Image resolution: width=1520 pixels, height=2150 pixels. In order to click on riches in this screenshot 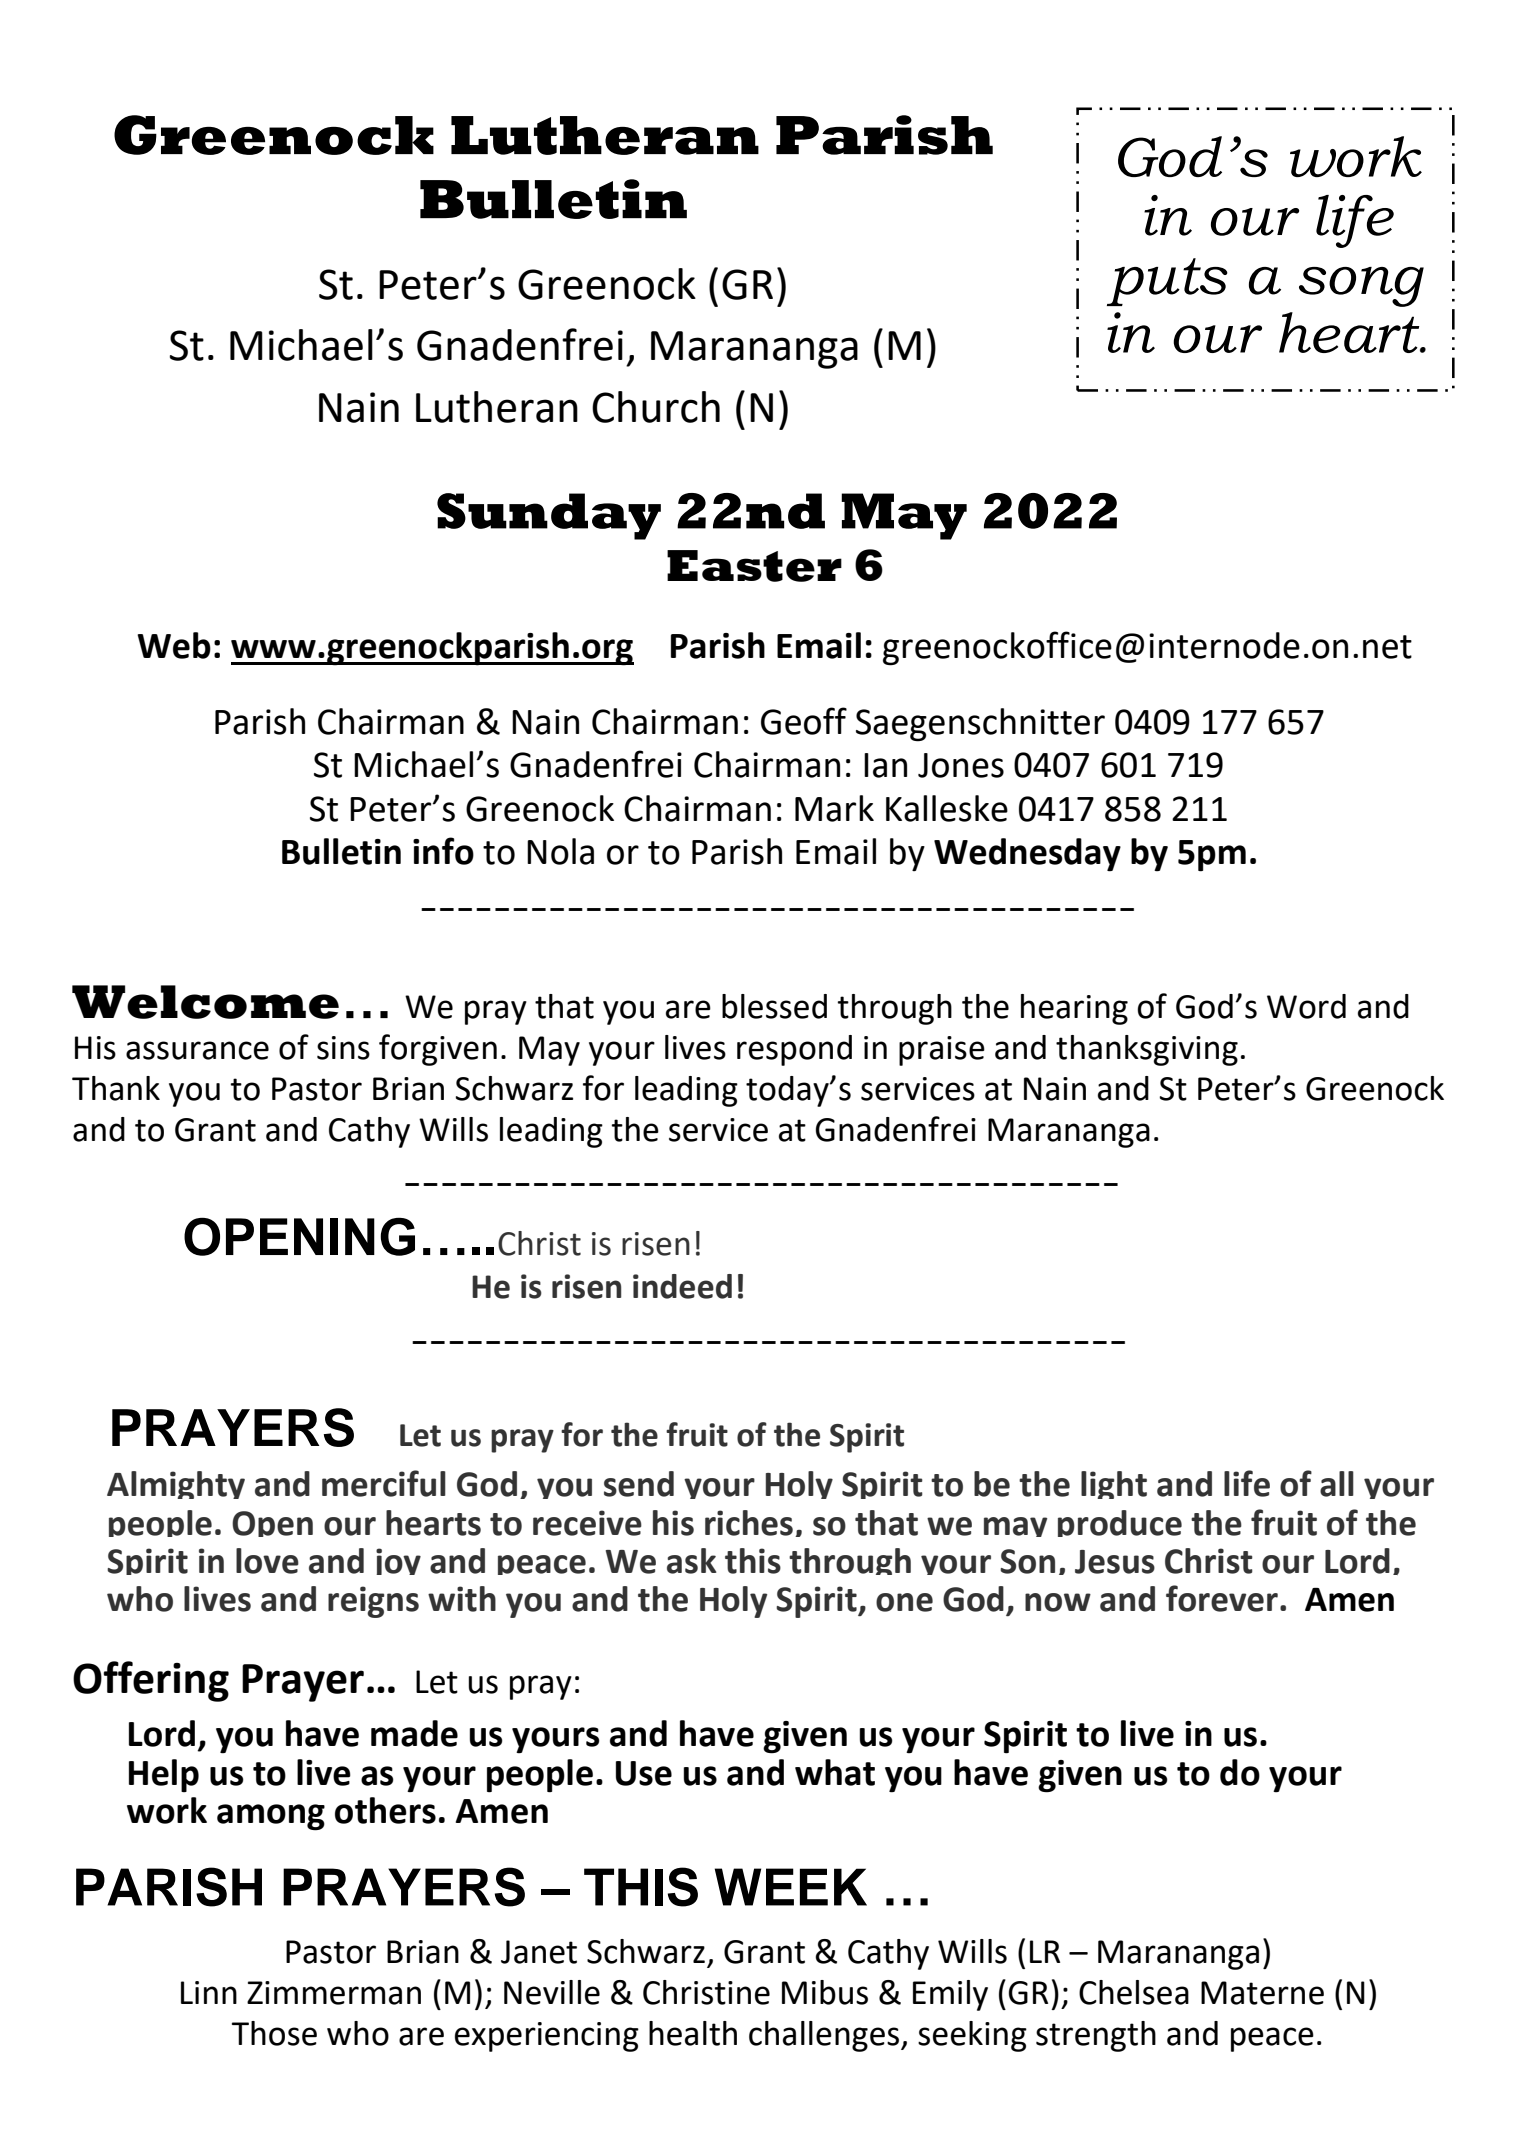, I will do `click(749, 1523)`.
